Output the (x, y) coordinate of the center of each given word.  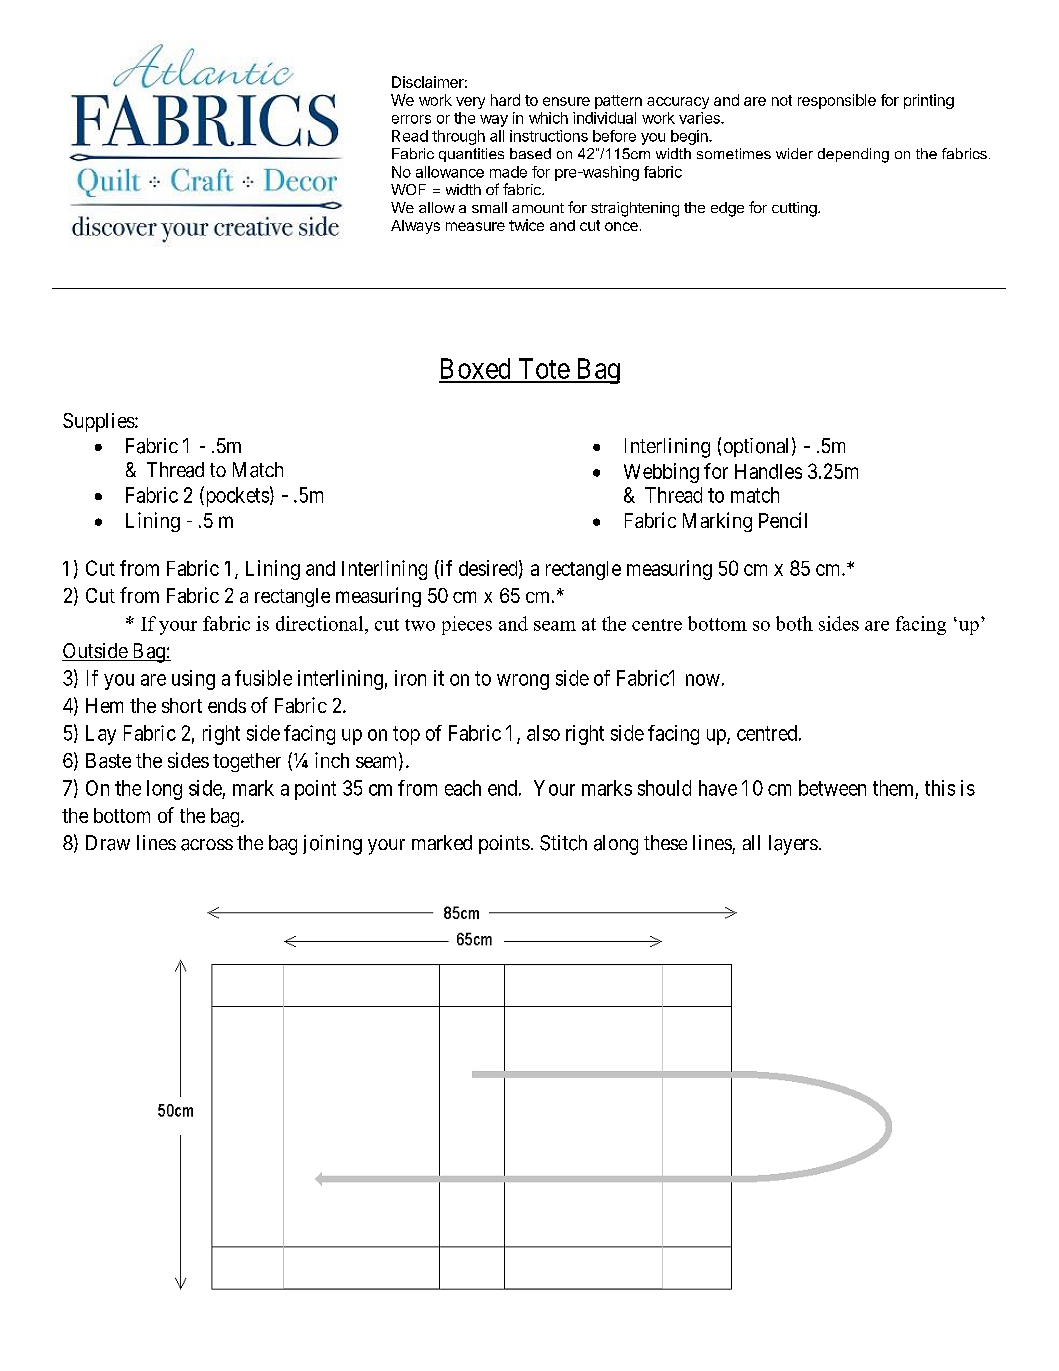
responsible (837, 101)
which (548, 118)
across (207, 845)
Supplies (99, 422)
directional (321, 623)
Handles (768, 471)
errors (411, 119)
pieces (467, 625)
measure (475, 226)
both (794, 623)
